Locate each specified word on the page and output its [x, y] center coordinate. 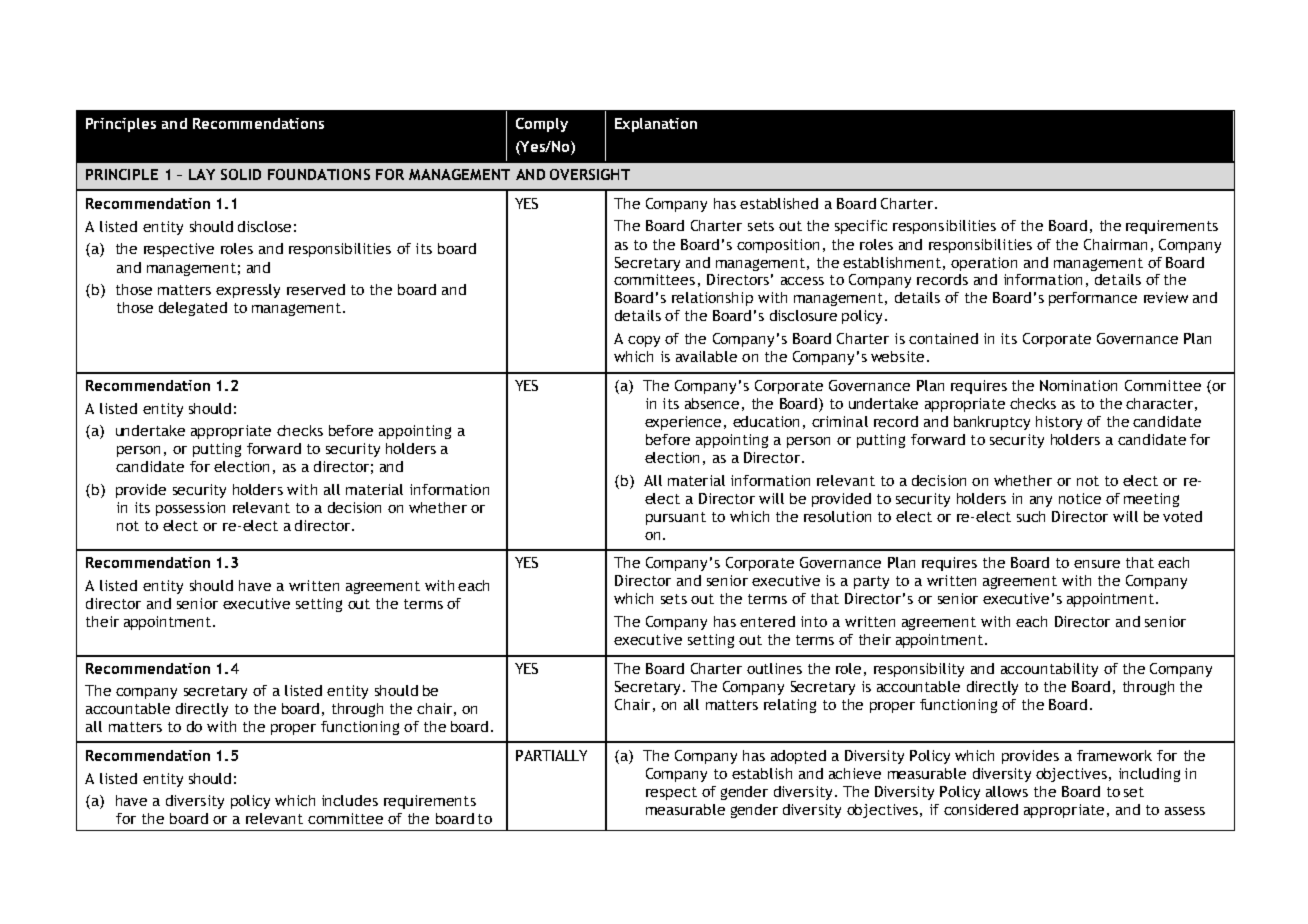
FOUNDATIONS [319, 174]
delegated [193, 309]
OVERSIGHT [590, 174]
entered [767, 621]
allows [1007, 791]
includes [350, 800]
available [706, 356]
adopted [798, 757]
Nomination [1078, 385]
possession [190, 509]
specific [861, 227]
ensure [1097, 564]
